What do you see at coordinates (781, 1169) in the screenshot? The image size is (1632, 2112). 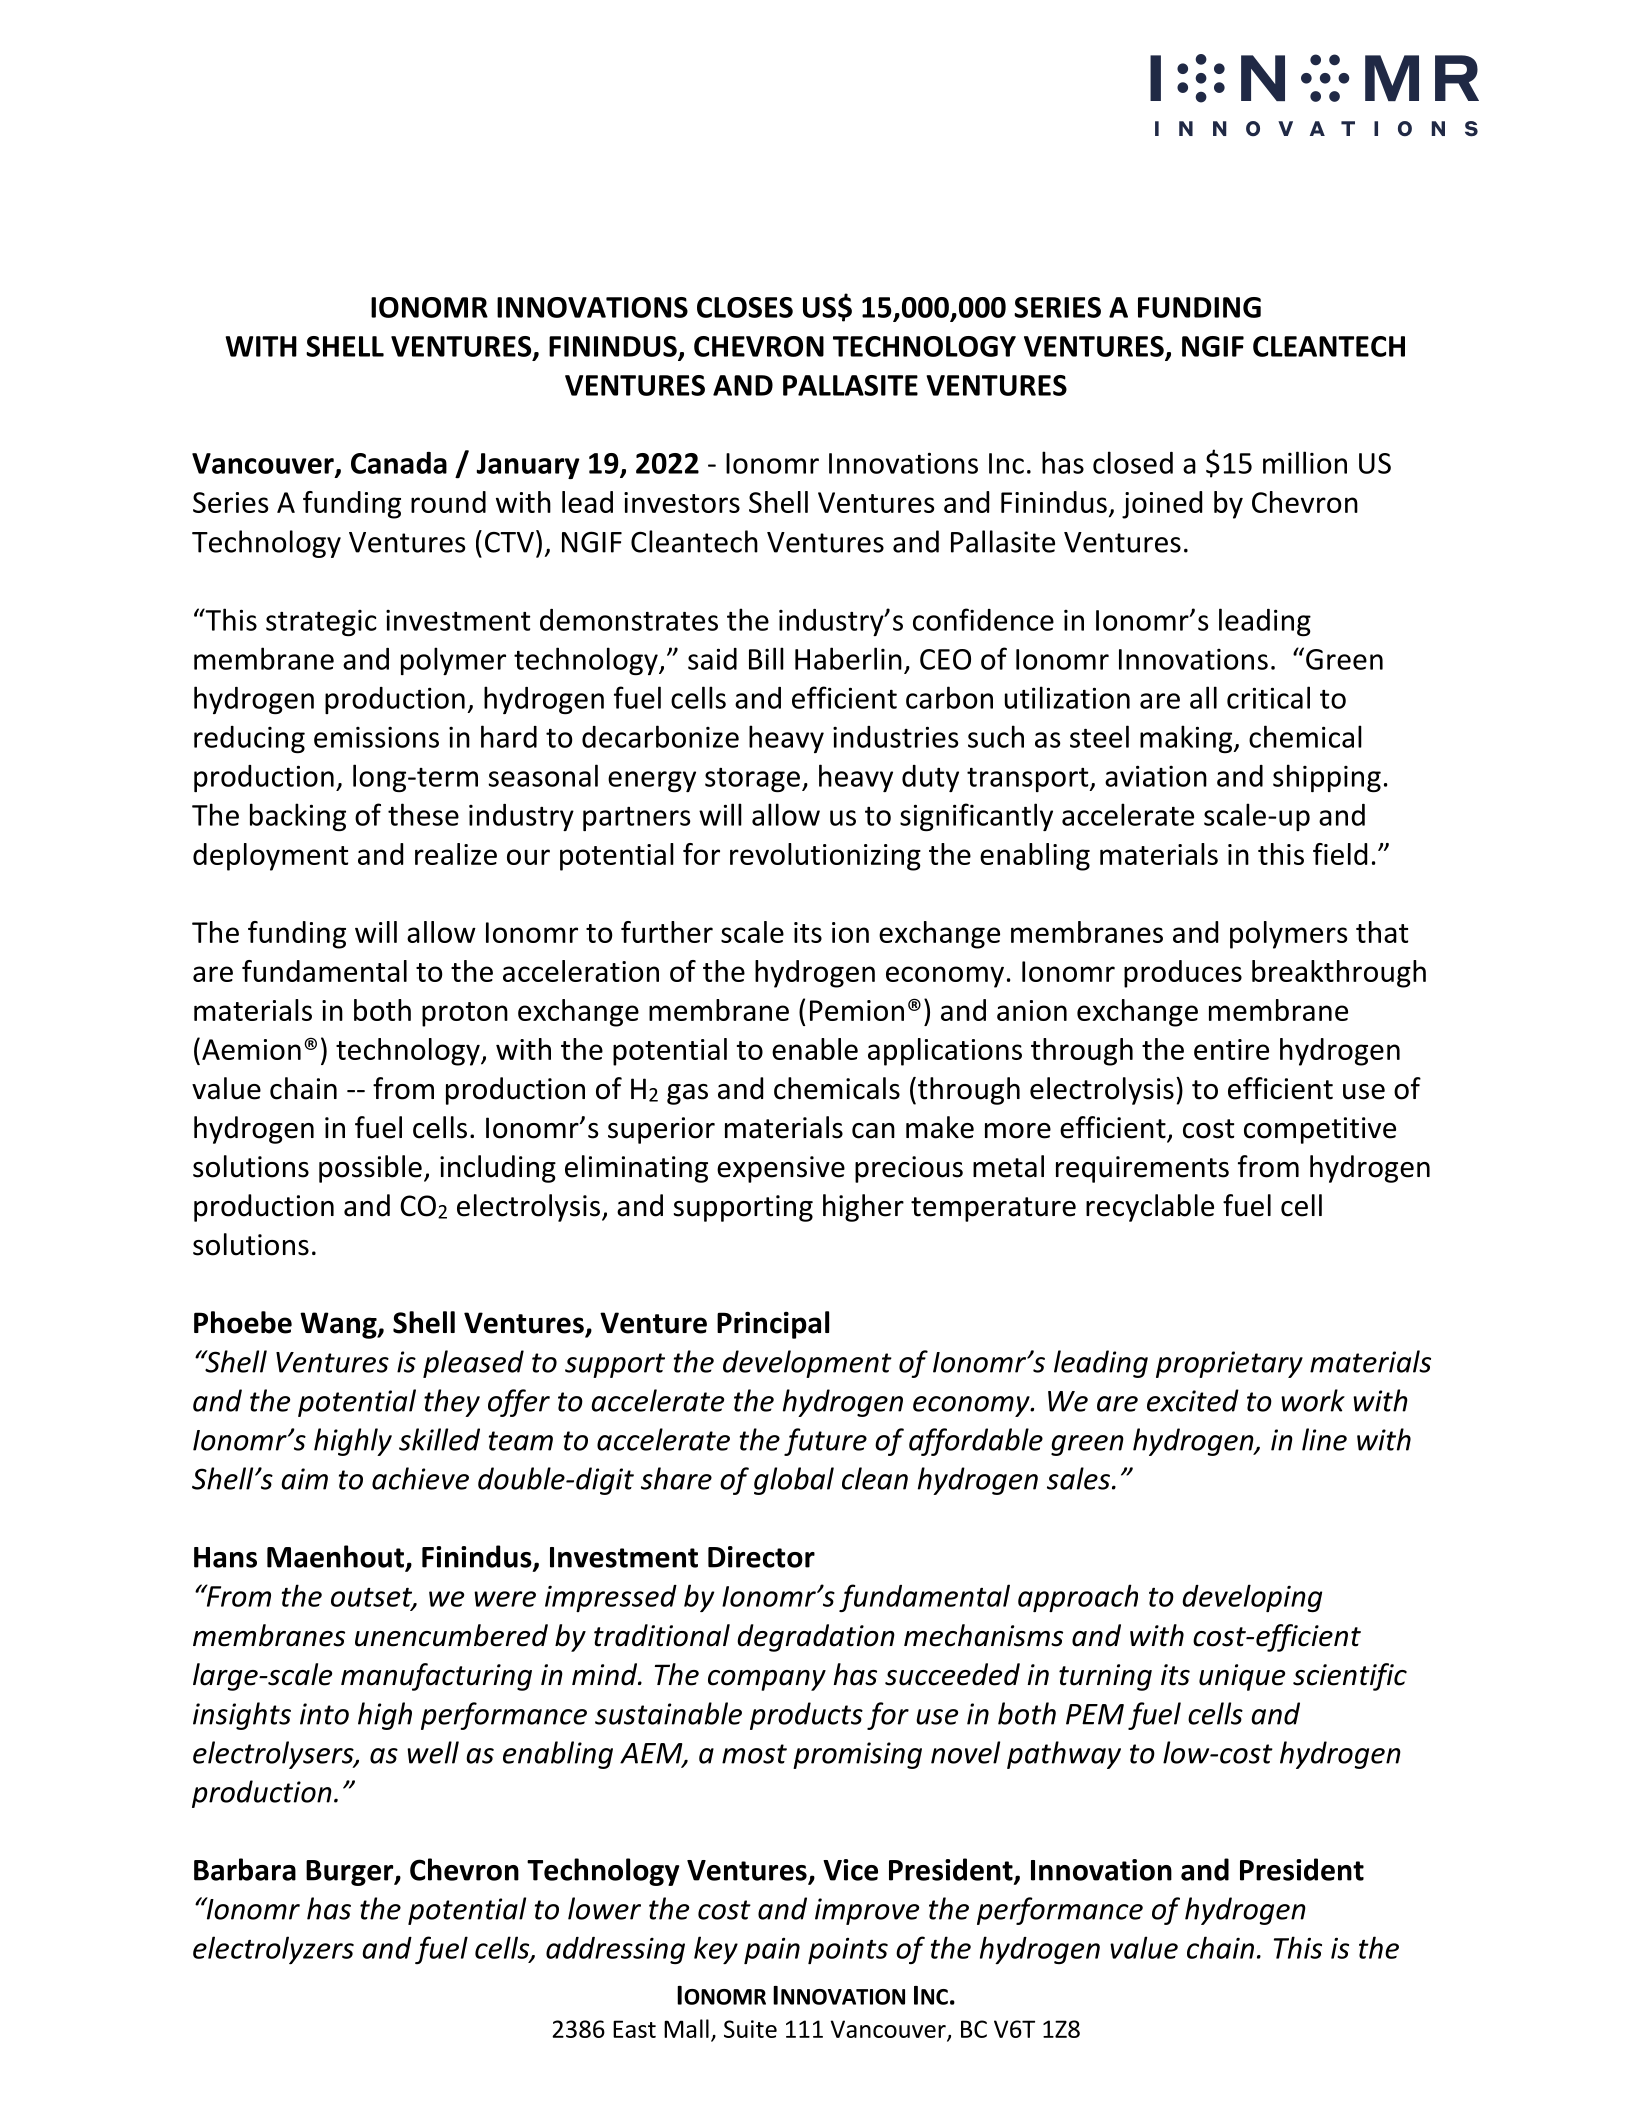 I see `expensive` at bounding box center [781, 1169].
